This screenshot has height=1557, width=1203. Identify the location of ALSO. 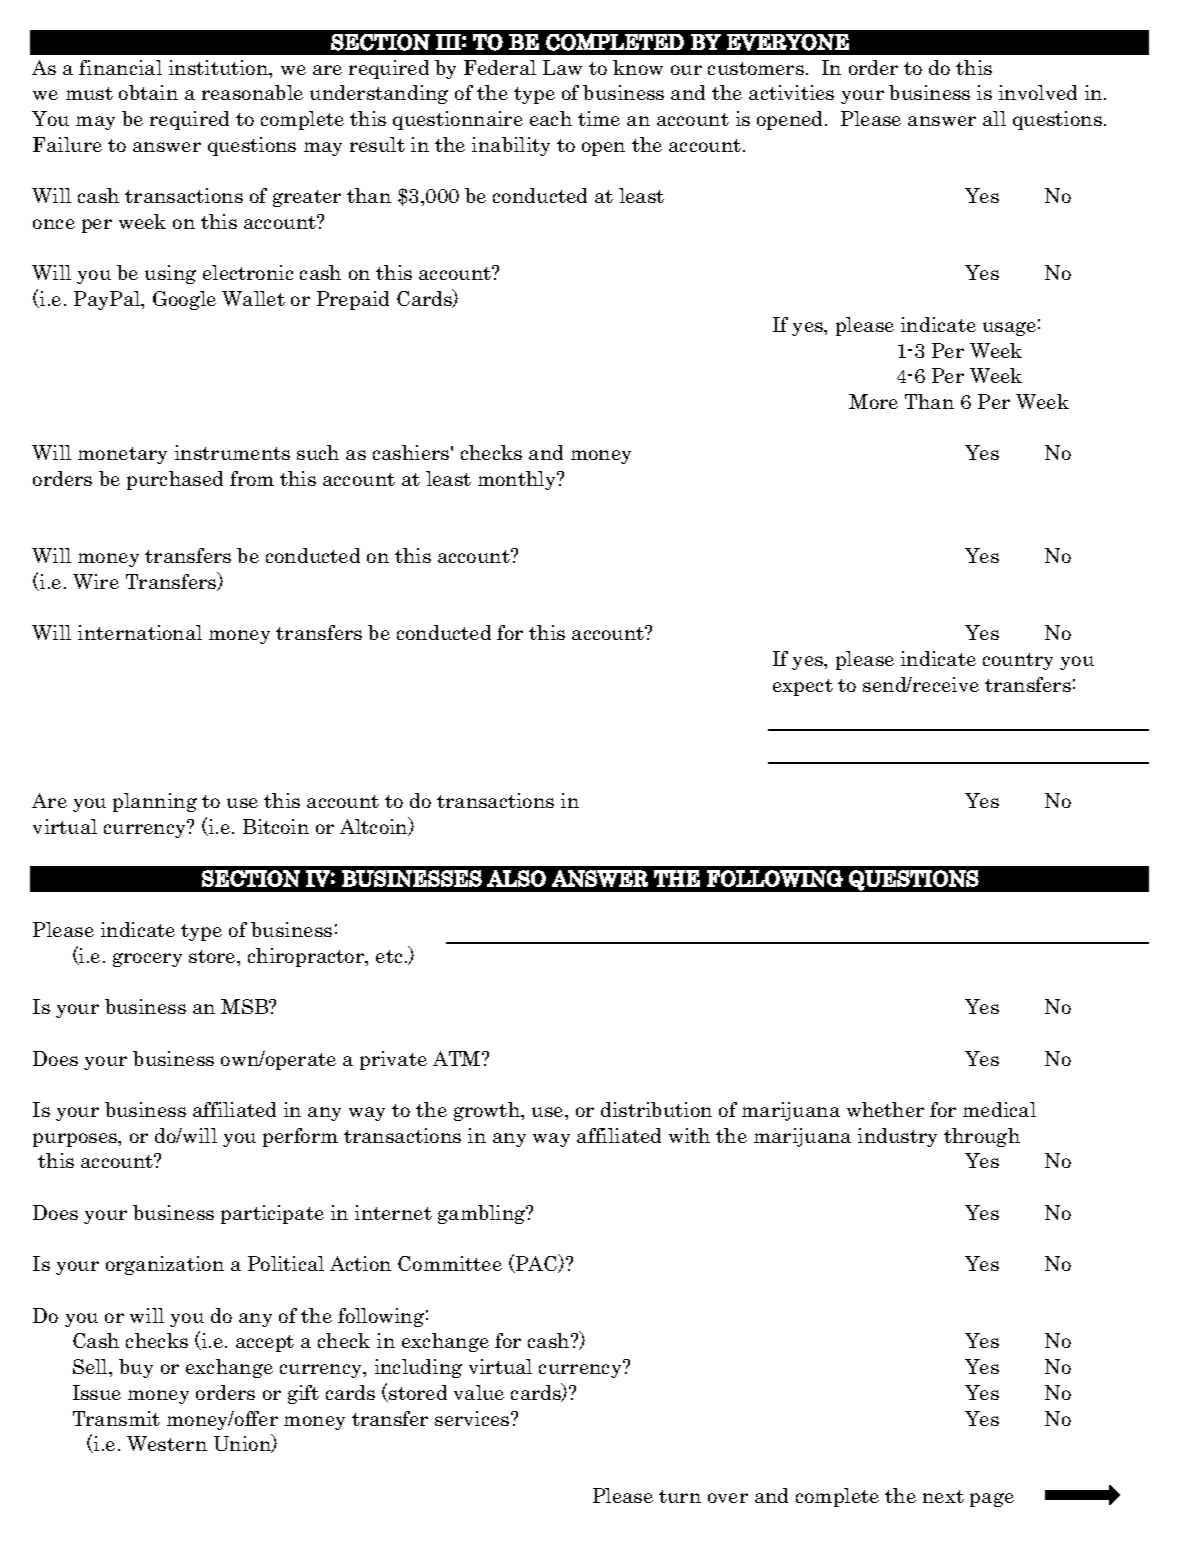
(516, 878).
